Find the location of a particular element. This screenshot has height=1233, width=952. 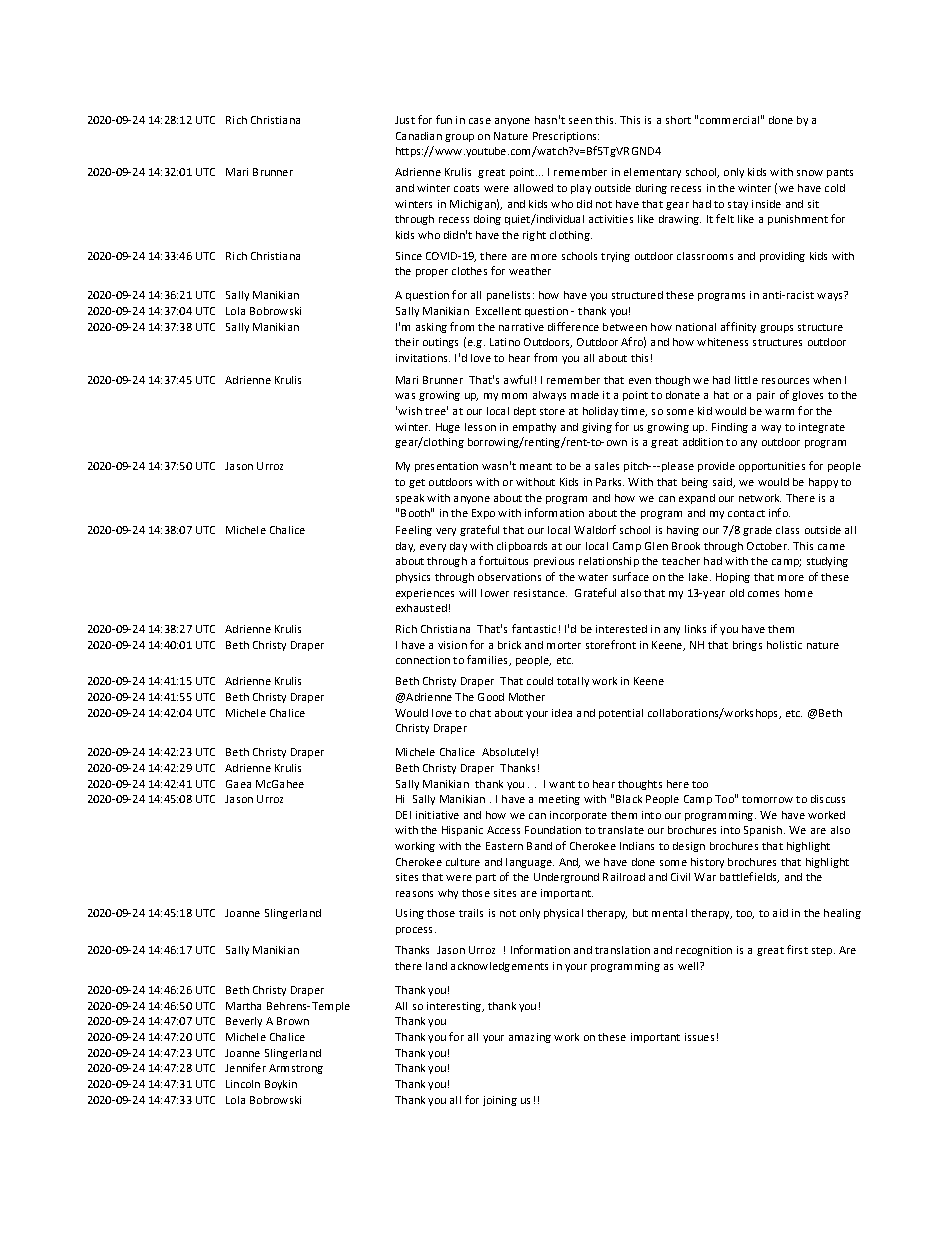

Gaea is located at coordinates (238, 784).
